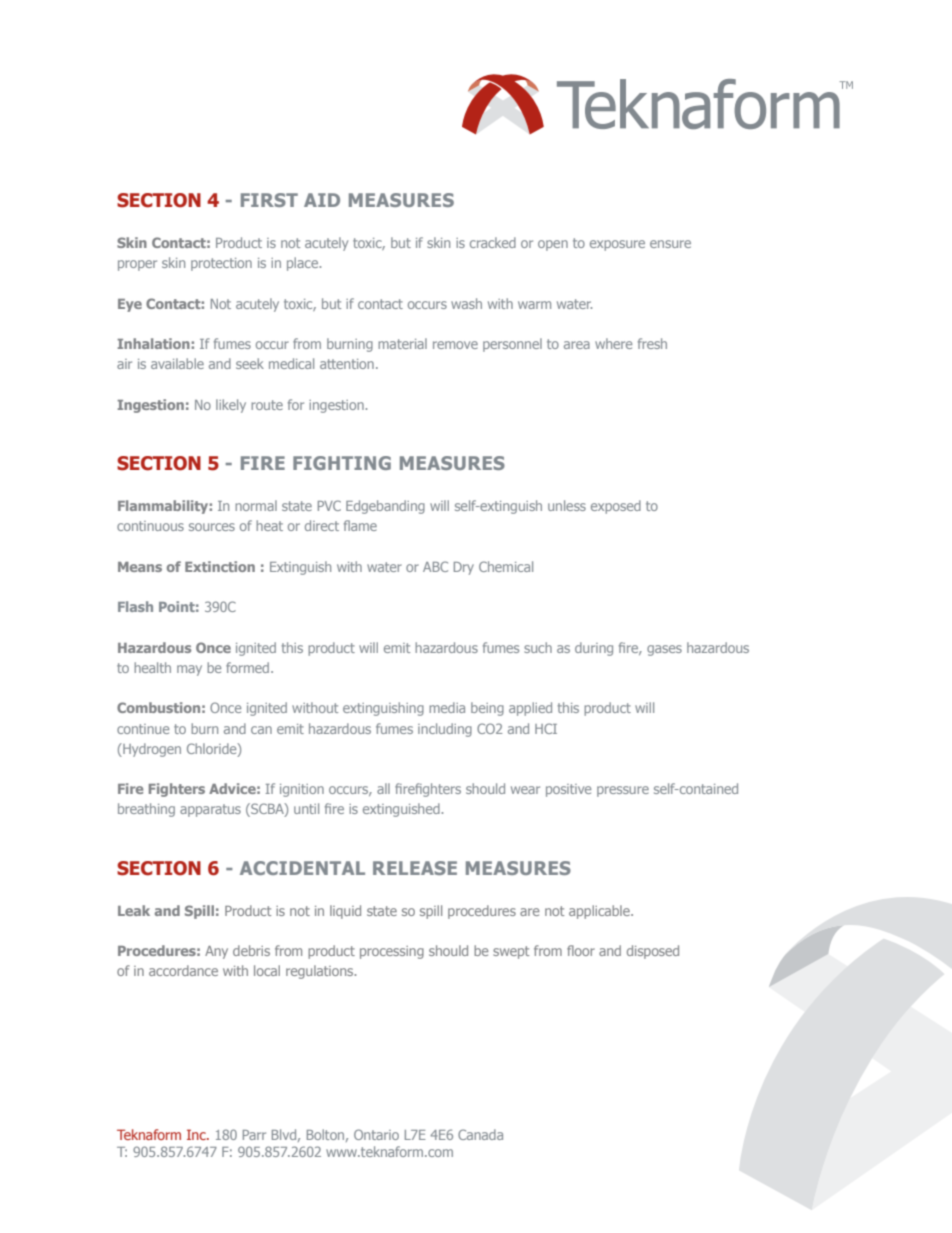 The image size is (952, 1233). I want to click on protection, so click(221, 264).
